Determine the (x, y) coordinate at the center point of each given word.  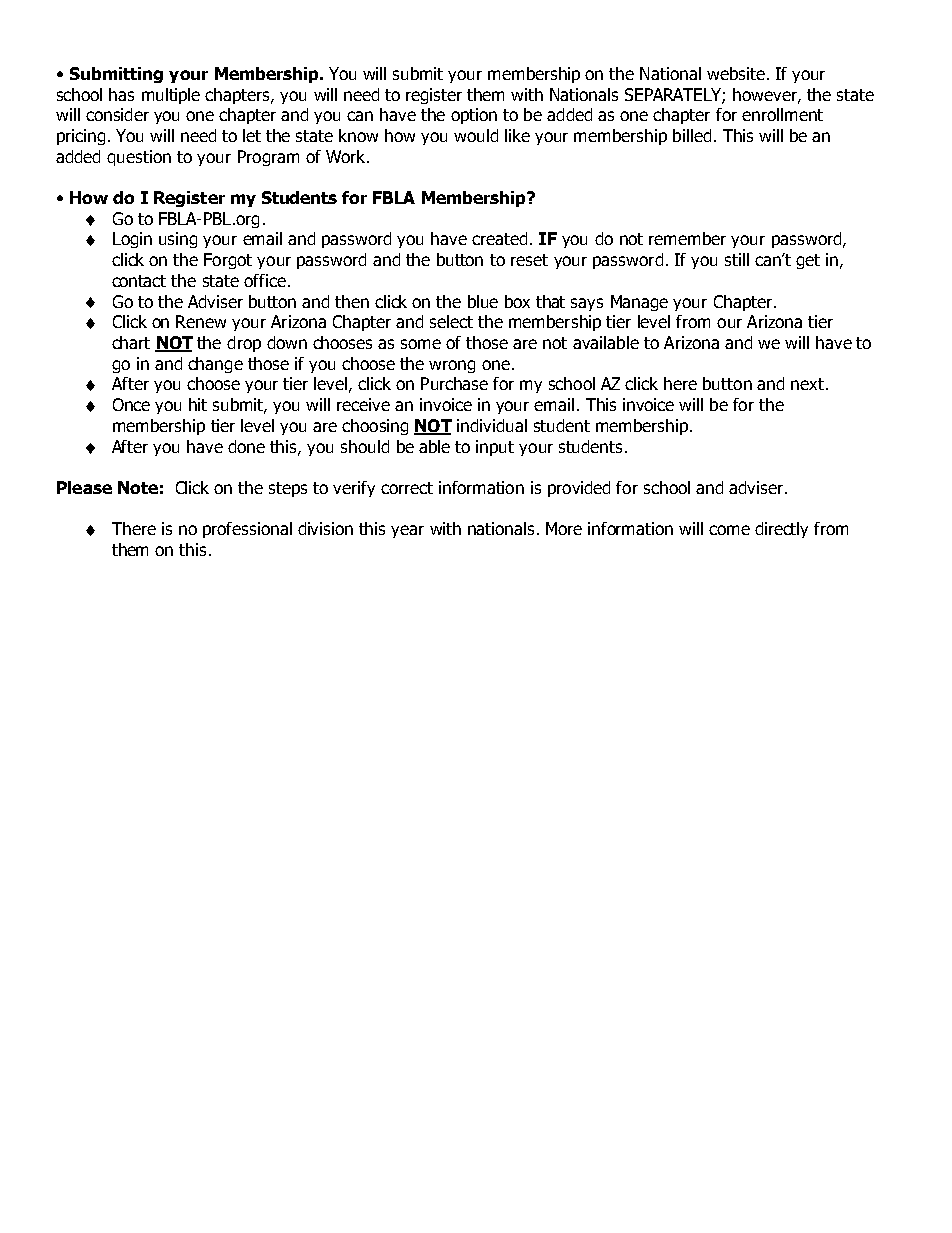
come (729, 530)
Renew (201, 321)
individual (492, 425)
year (407, 531)
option (474, 116)
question (139, 158)
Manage (639, 303)
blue (483, 301)
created (499, 238)
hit (198, 404)
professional (247, 530)
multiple (171, 96)
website (736, 73)
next (807, 384)
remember (687, 238)
